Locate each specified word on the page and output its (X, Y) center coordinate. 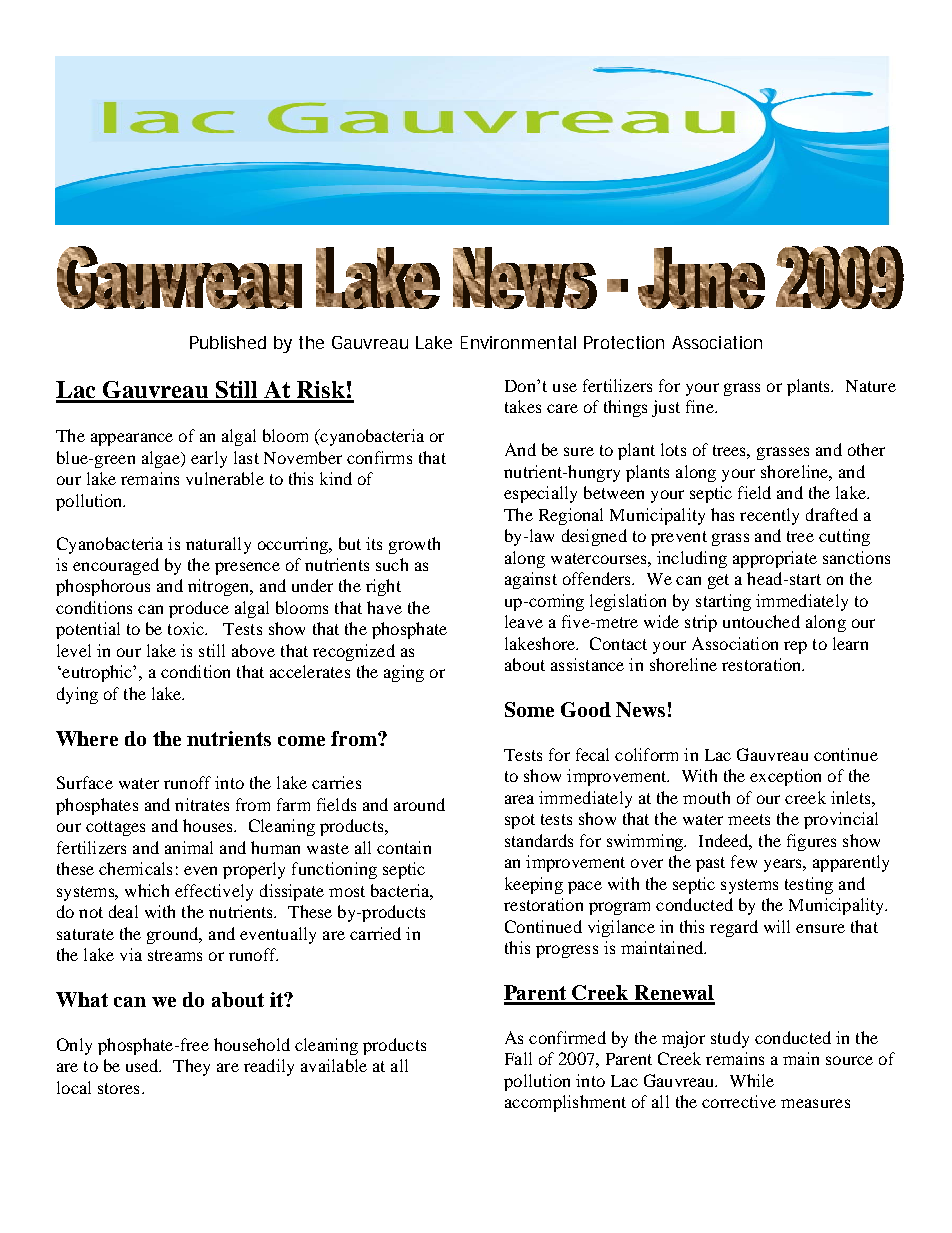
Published (228, 342)
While (752, 1080)
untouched (761, 621)
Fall (518, 1058)
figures (811, 842)
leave (524, 621)
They (191, 1067)
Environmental (518, 342)
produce (199, 609)
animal (189, 847)
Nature (871, 386)
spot (520, 821)
